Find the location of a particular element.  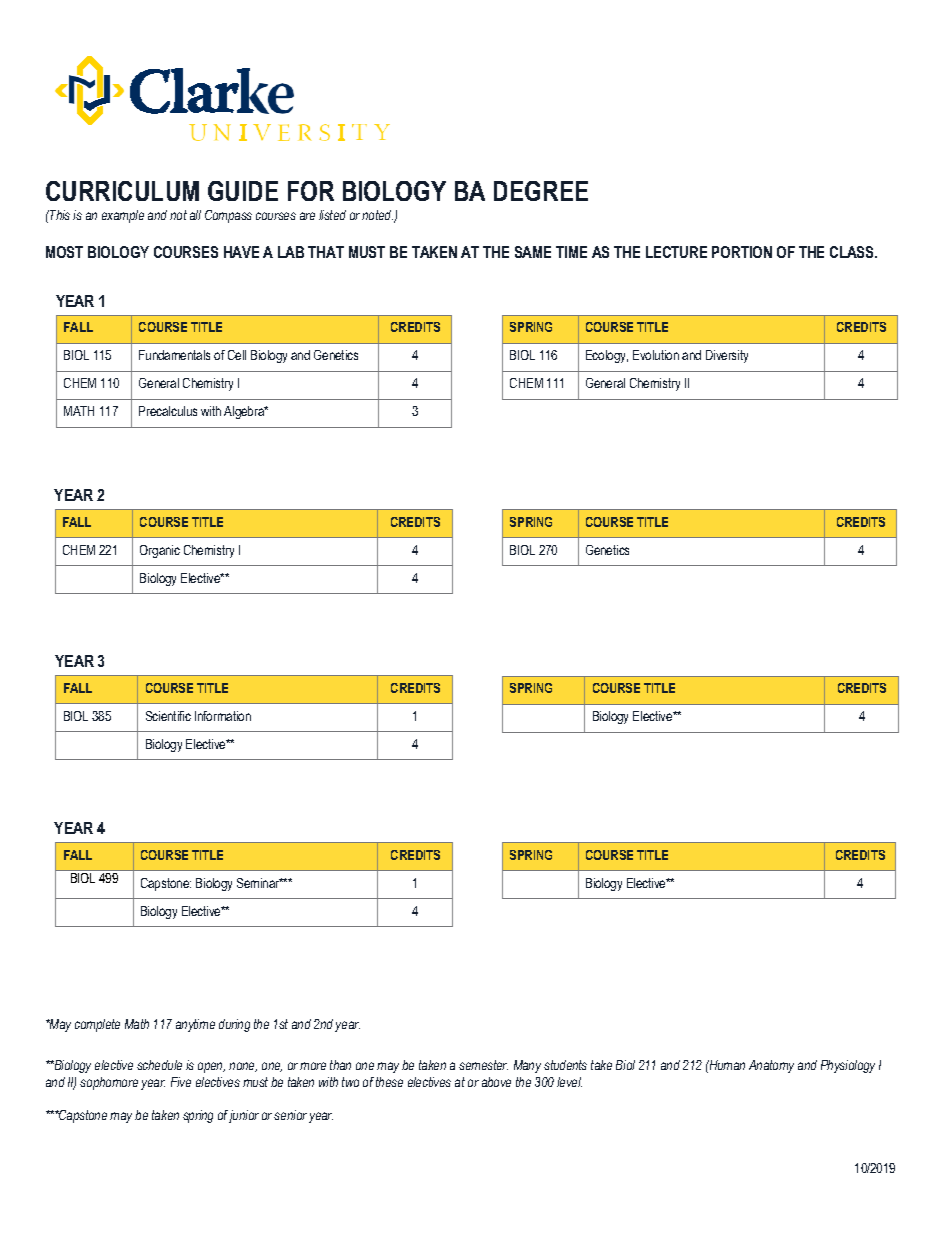

semester is located at coordinates (483, 1065).
